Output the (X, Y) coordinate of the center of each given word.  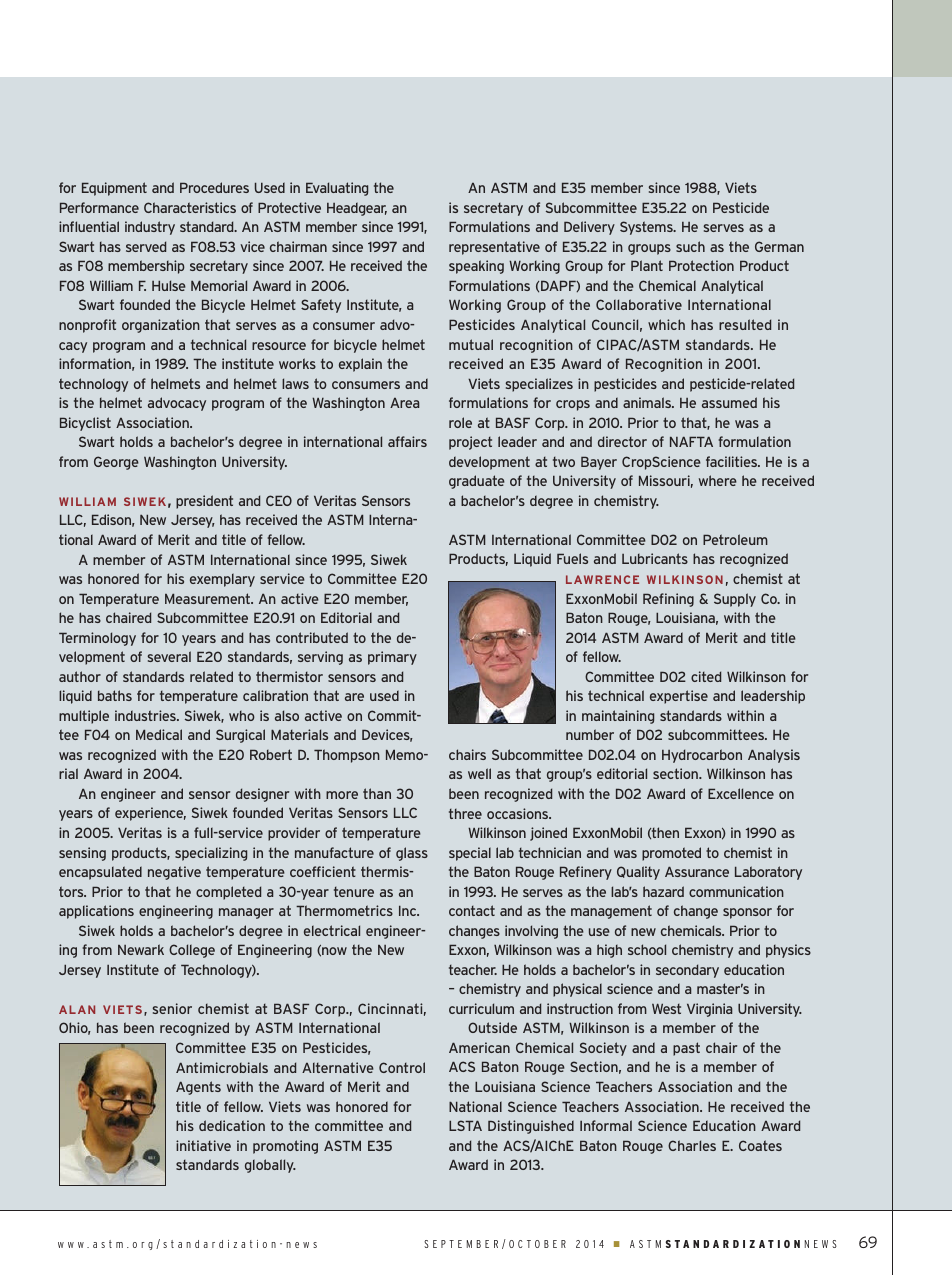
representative (494, 248)
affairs (407, 441)
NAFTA (691, 441)
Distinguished (531, 1127)
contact (472, 910)
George (116, 463)
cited (706, 676)
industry (150, 228)
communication (736, 891)
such (690, 246)
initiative (203, 1145)
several (169, 656)
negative (174, 873)
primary (392, 658)
